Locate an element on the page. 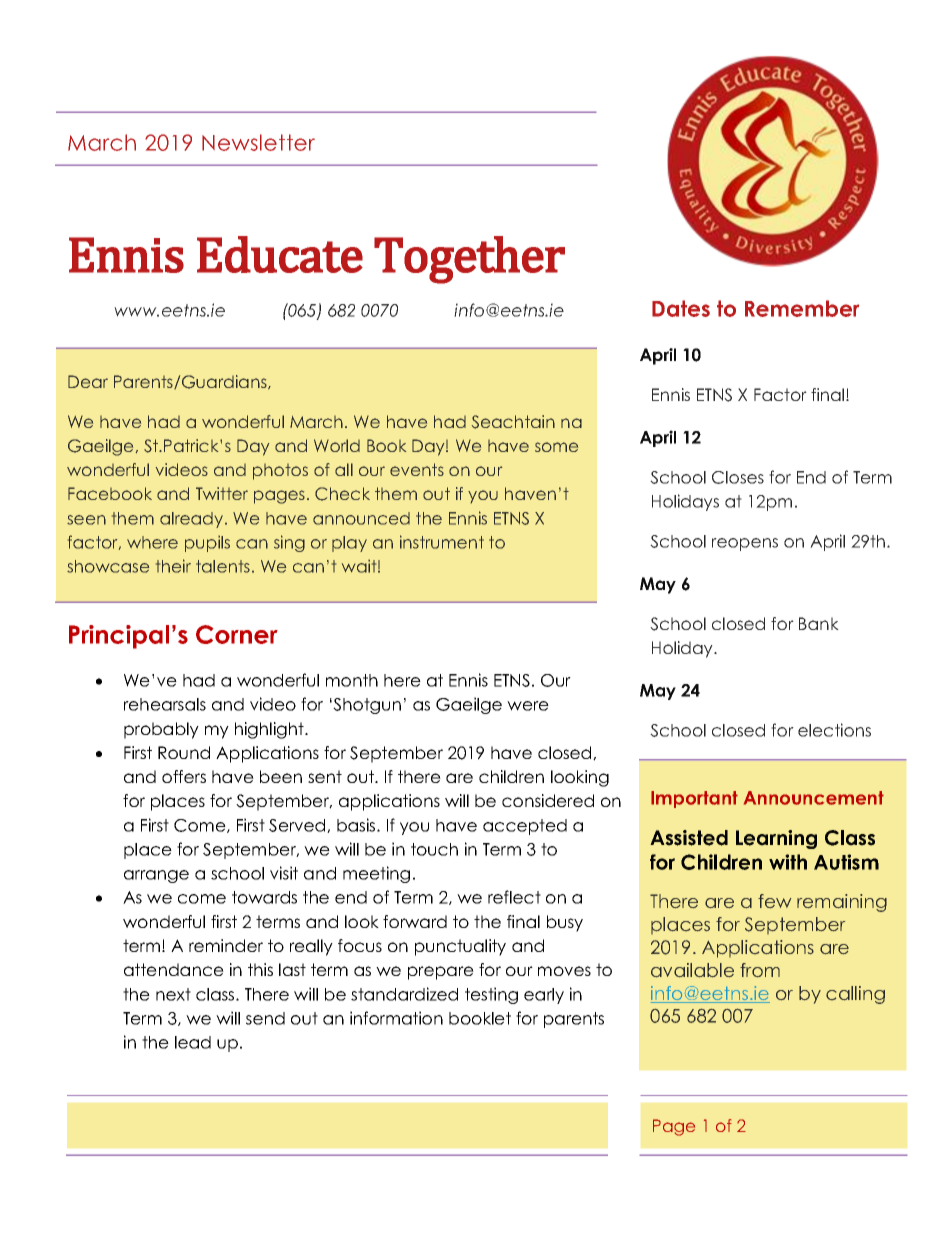 Image resolution: width=952 pixels, height=1233 pixels. Together is located at coordinates (469, 260).
